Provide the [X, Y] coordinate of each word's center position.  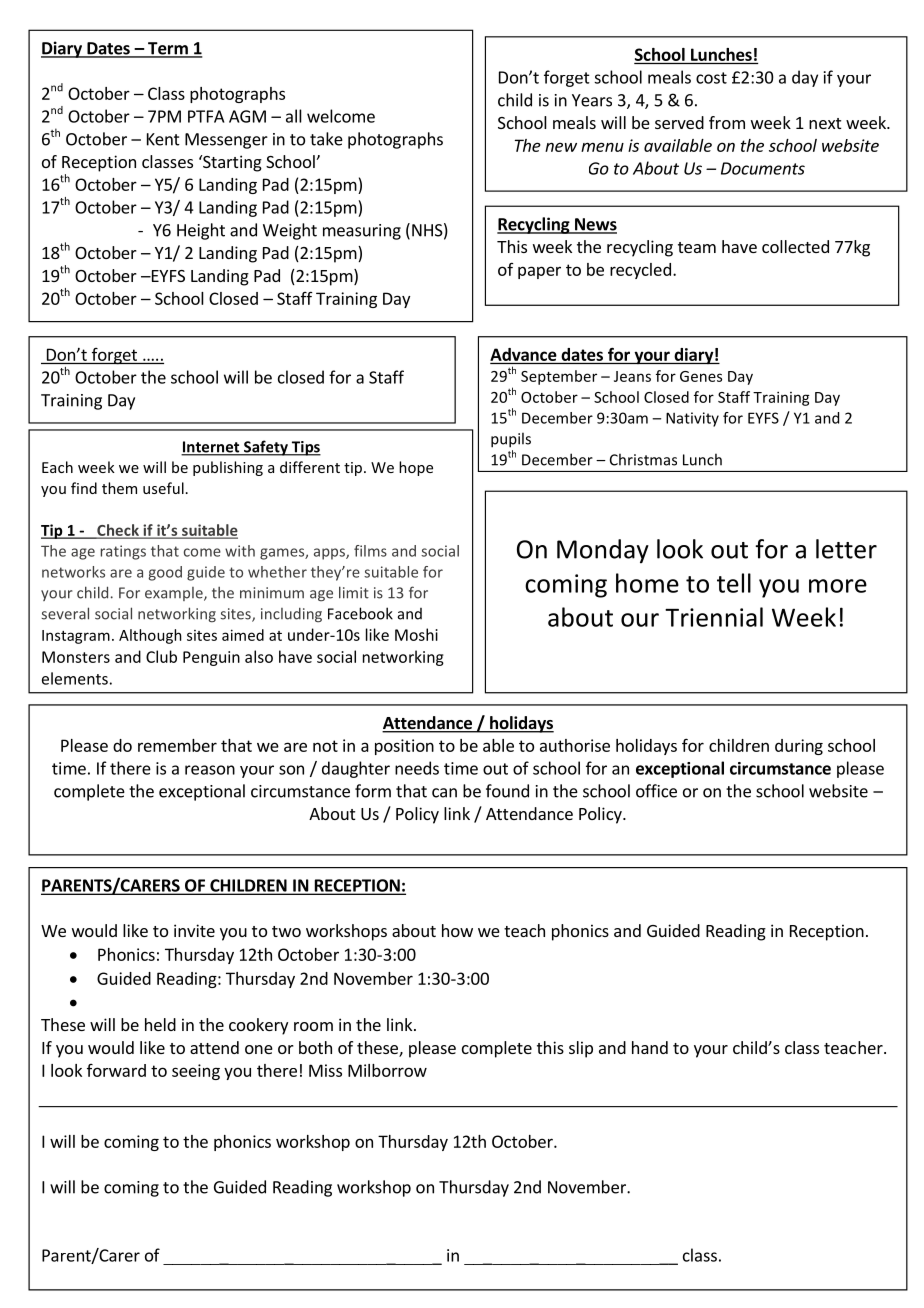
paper [539, 272]
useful [163, 488]
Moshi [416, 634]
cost [711, 78]
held [160, 1024]
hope [416, 468]
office [656, 791]
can [444, 793]
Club [161, 656]
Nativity [692, 419]
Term [168, 49]
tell [734, 583]
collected [795, 246]
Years [592, 100]
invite [194, 930]
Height [201, 231]
